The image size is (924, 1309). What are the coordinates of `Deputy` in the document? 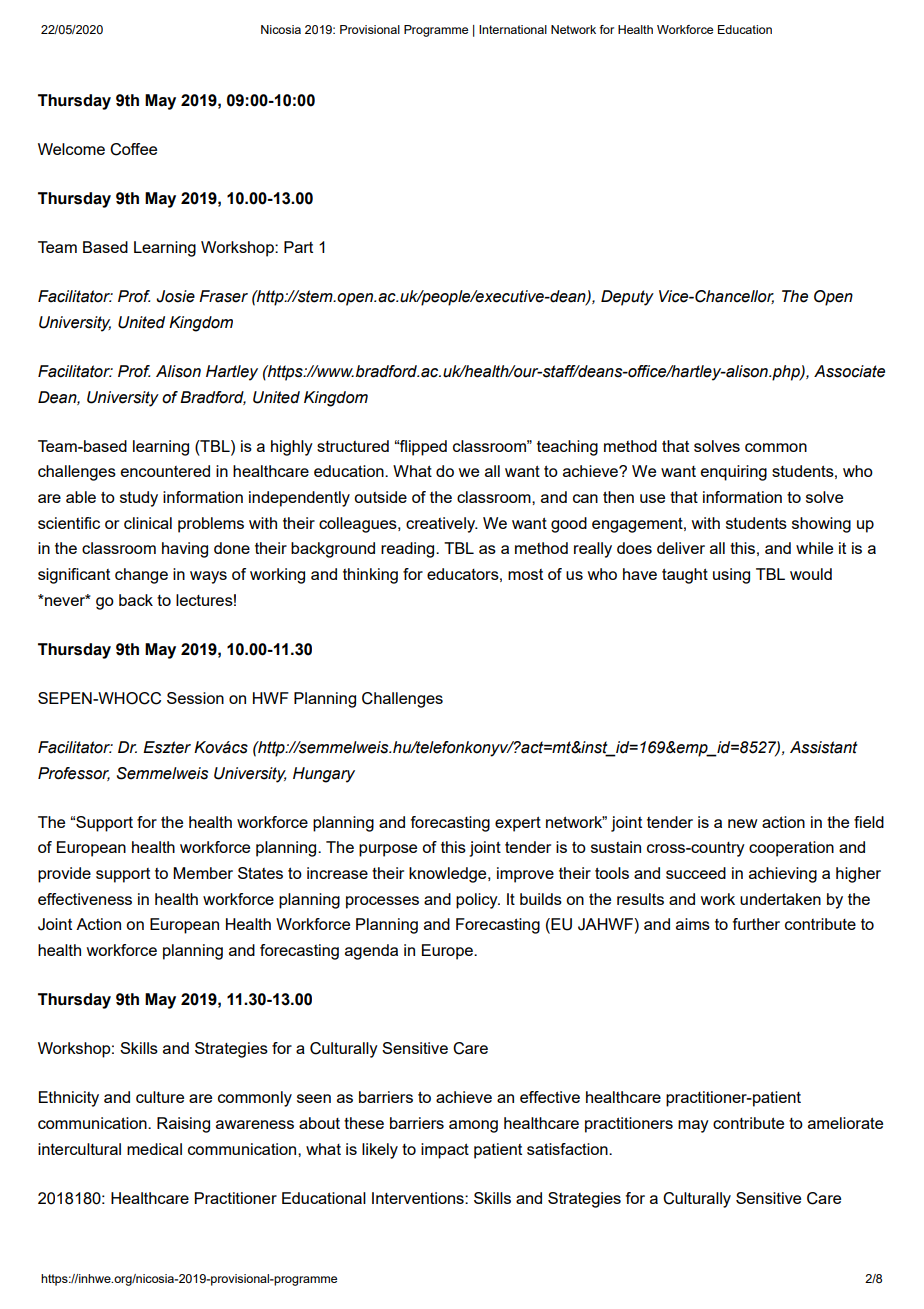 It's located at (627, 298).
